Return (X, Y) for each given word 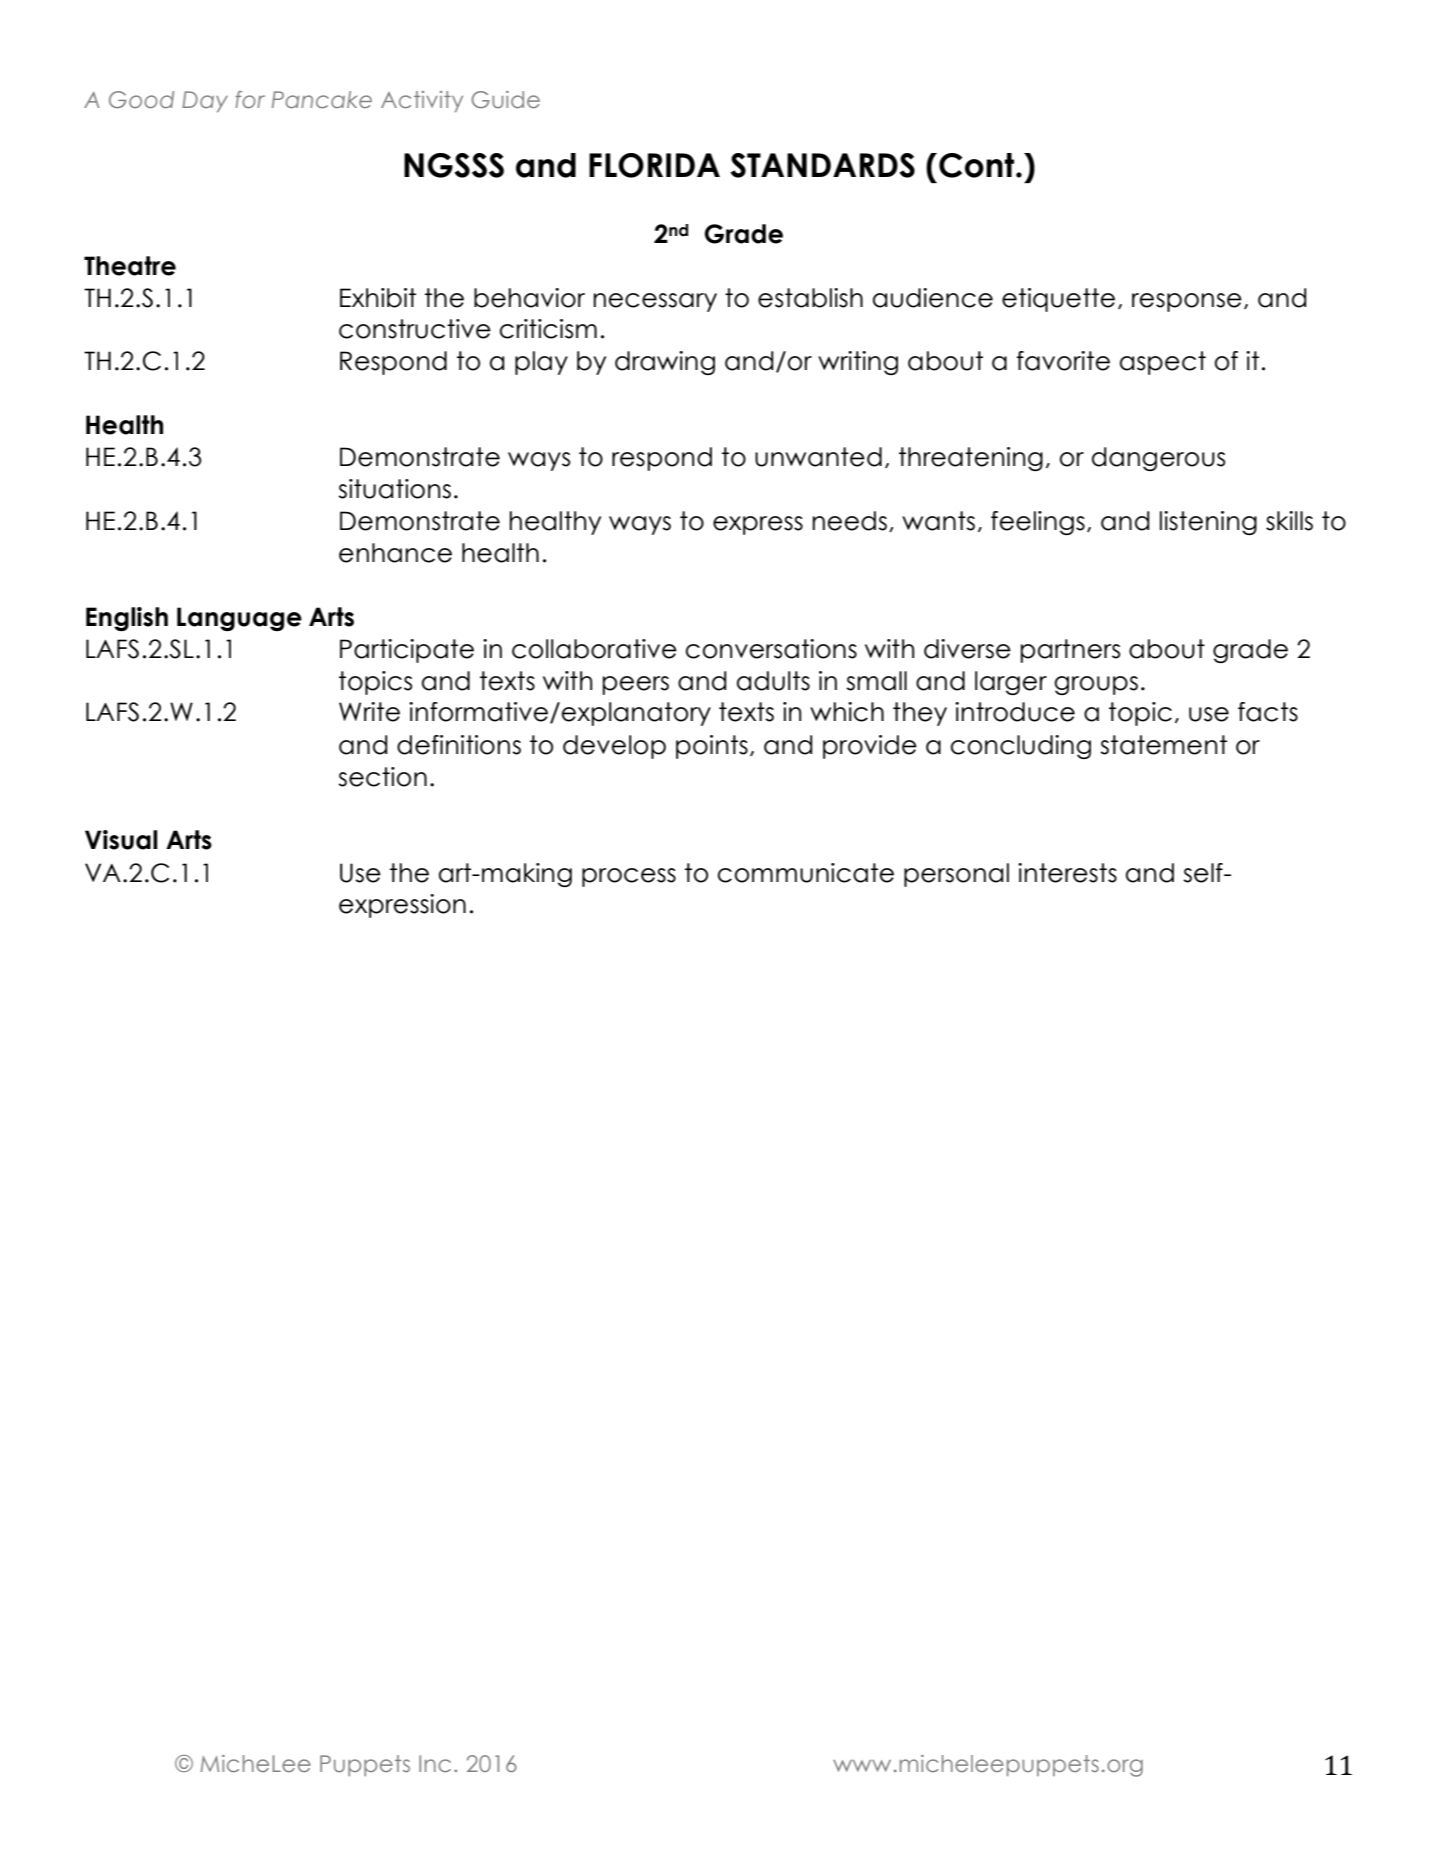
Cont (978, 165)
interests (1067, 873)
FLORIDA (654, 165)
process (629, 877)
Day (205, 101)
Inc (435, 1763)
